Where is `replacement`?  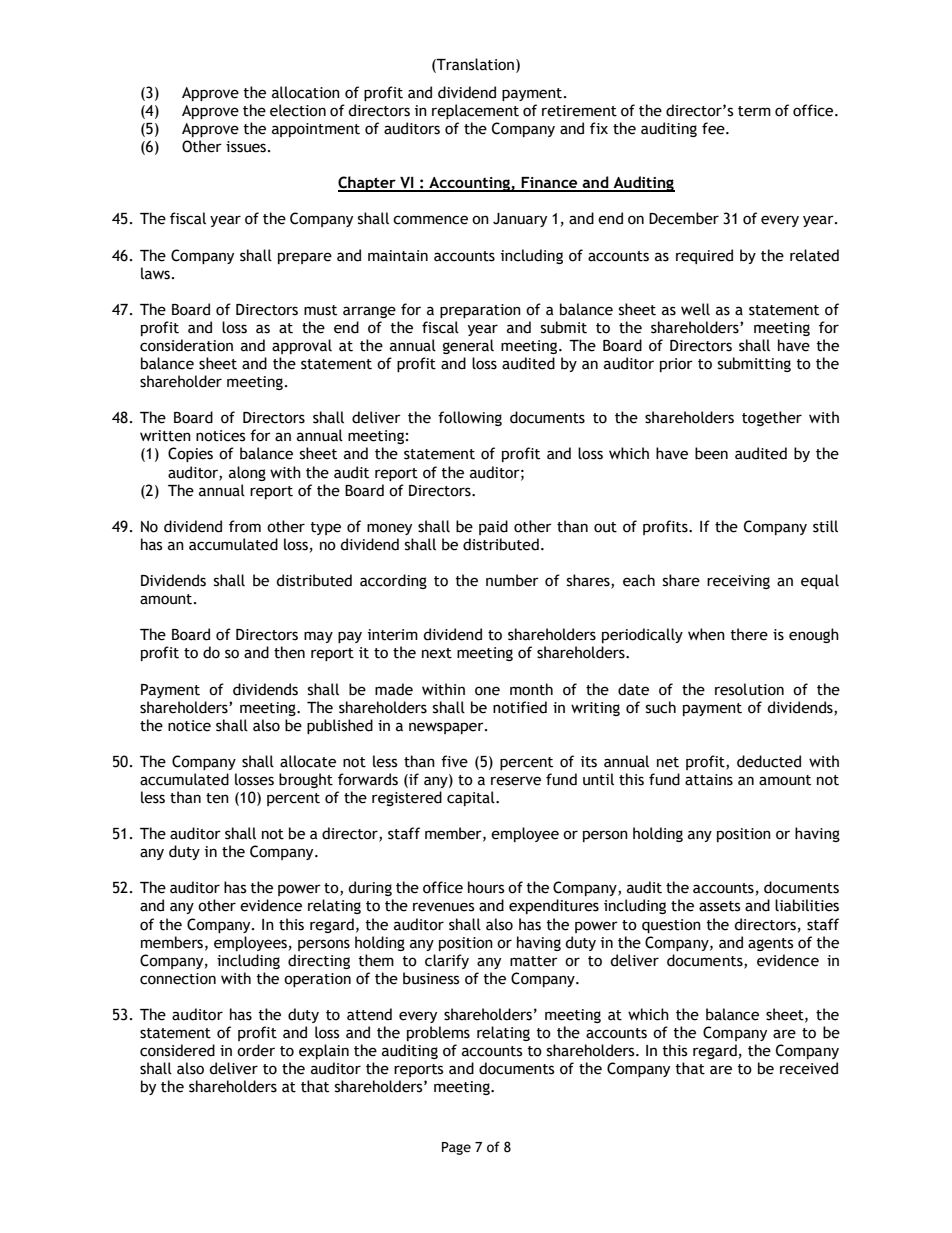 replacement is located at coordinates (475, 111).
